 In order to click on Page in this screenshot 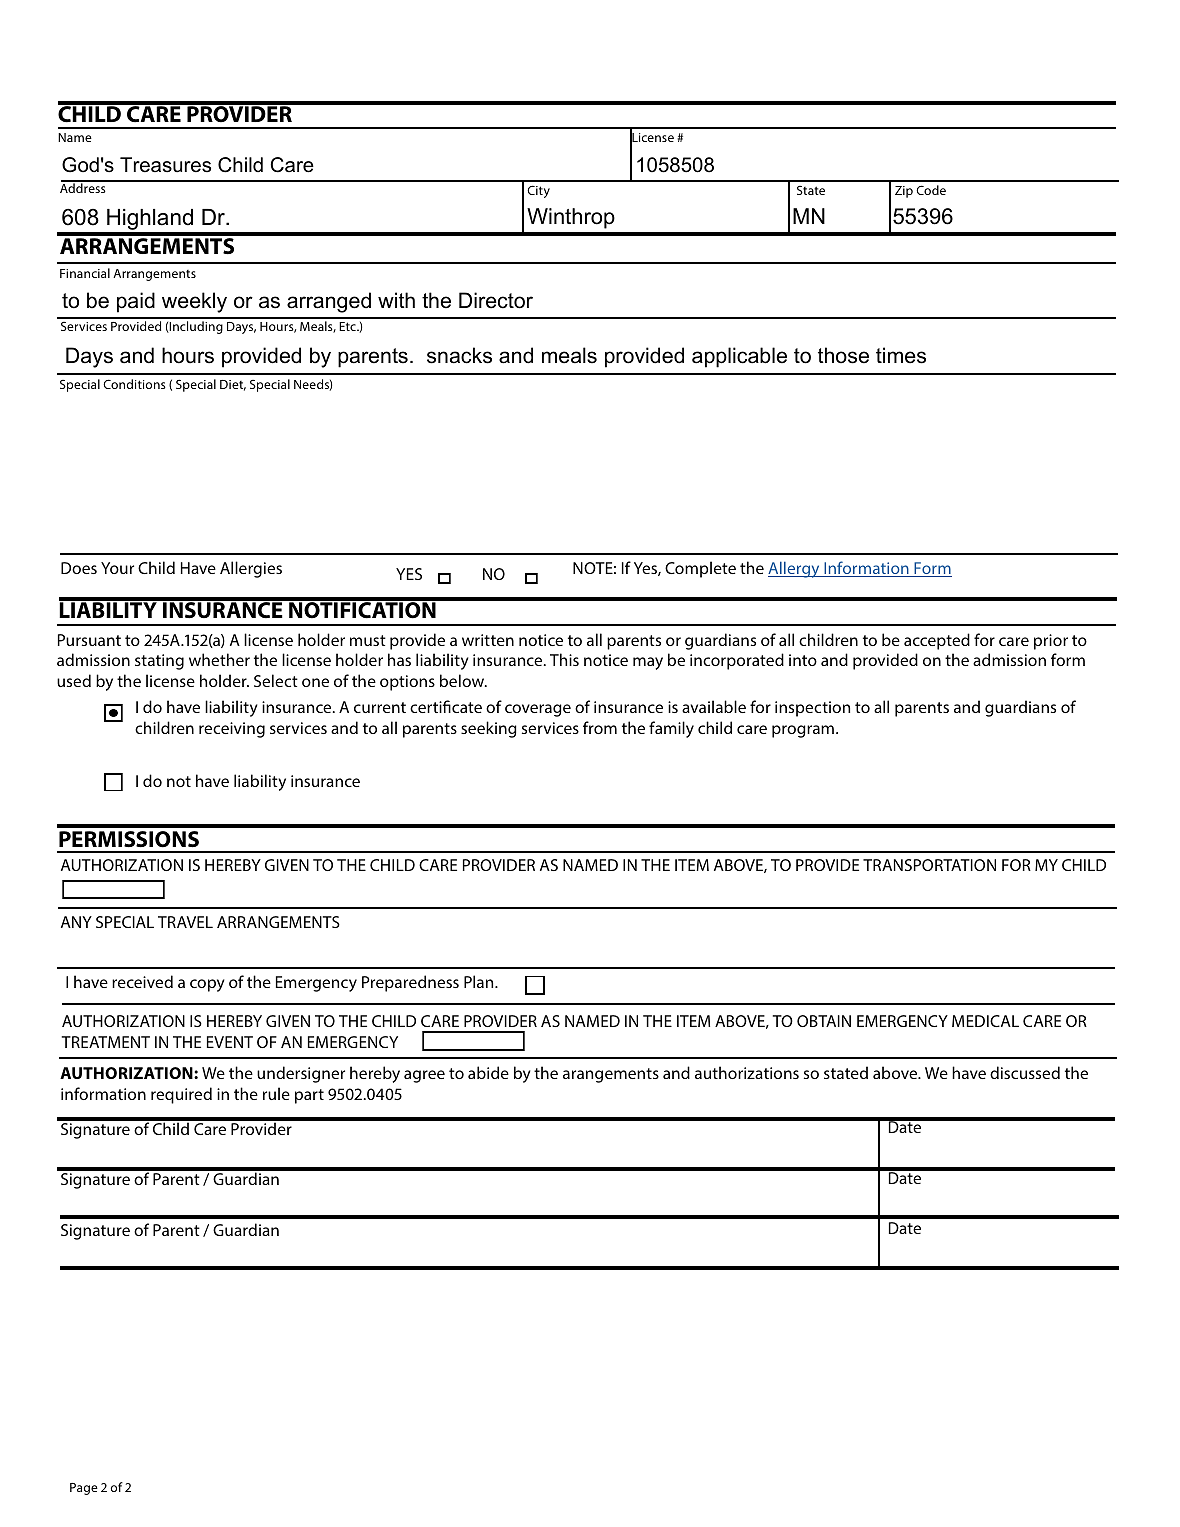, I will do `click(84, 1489)`.
